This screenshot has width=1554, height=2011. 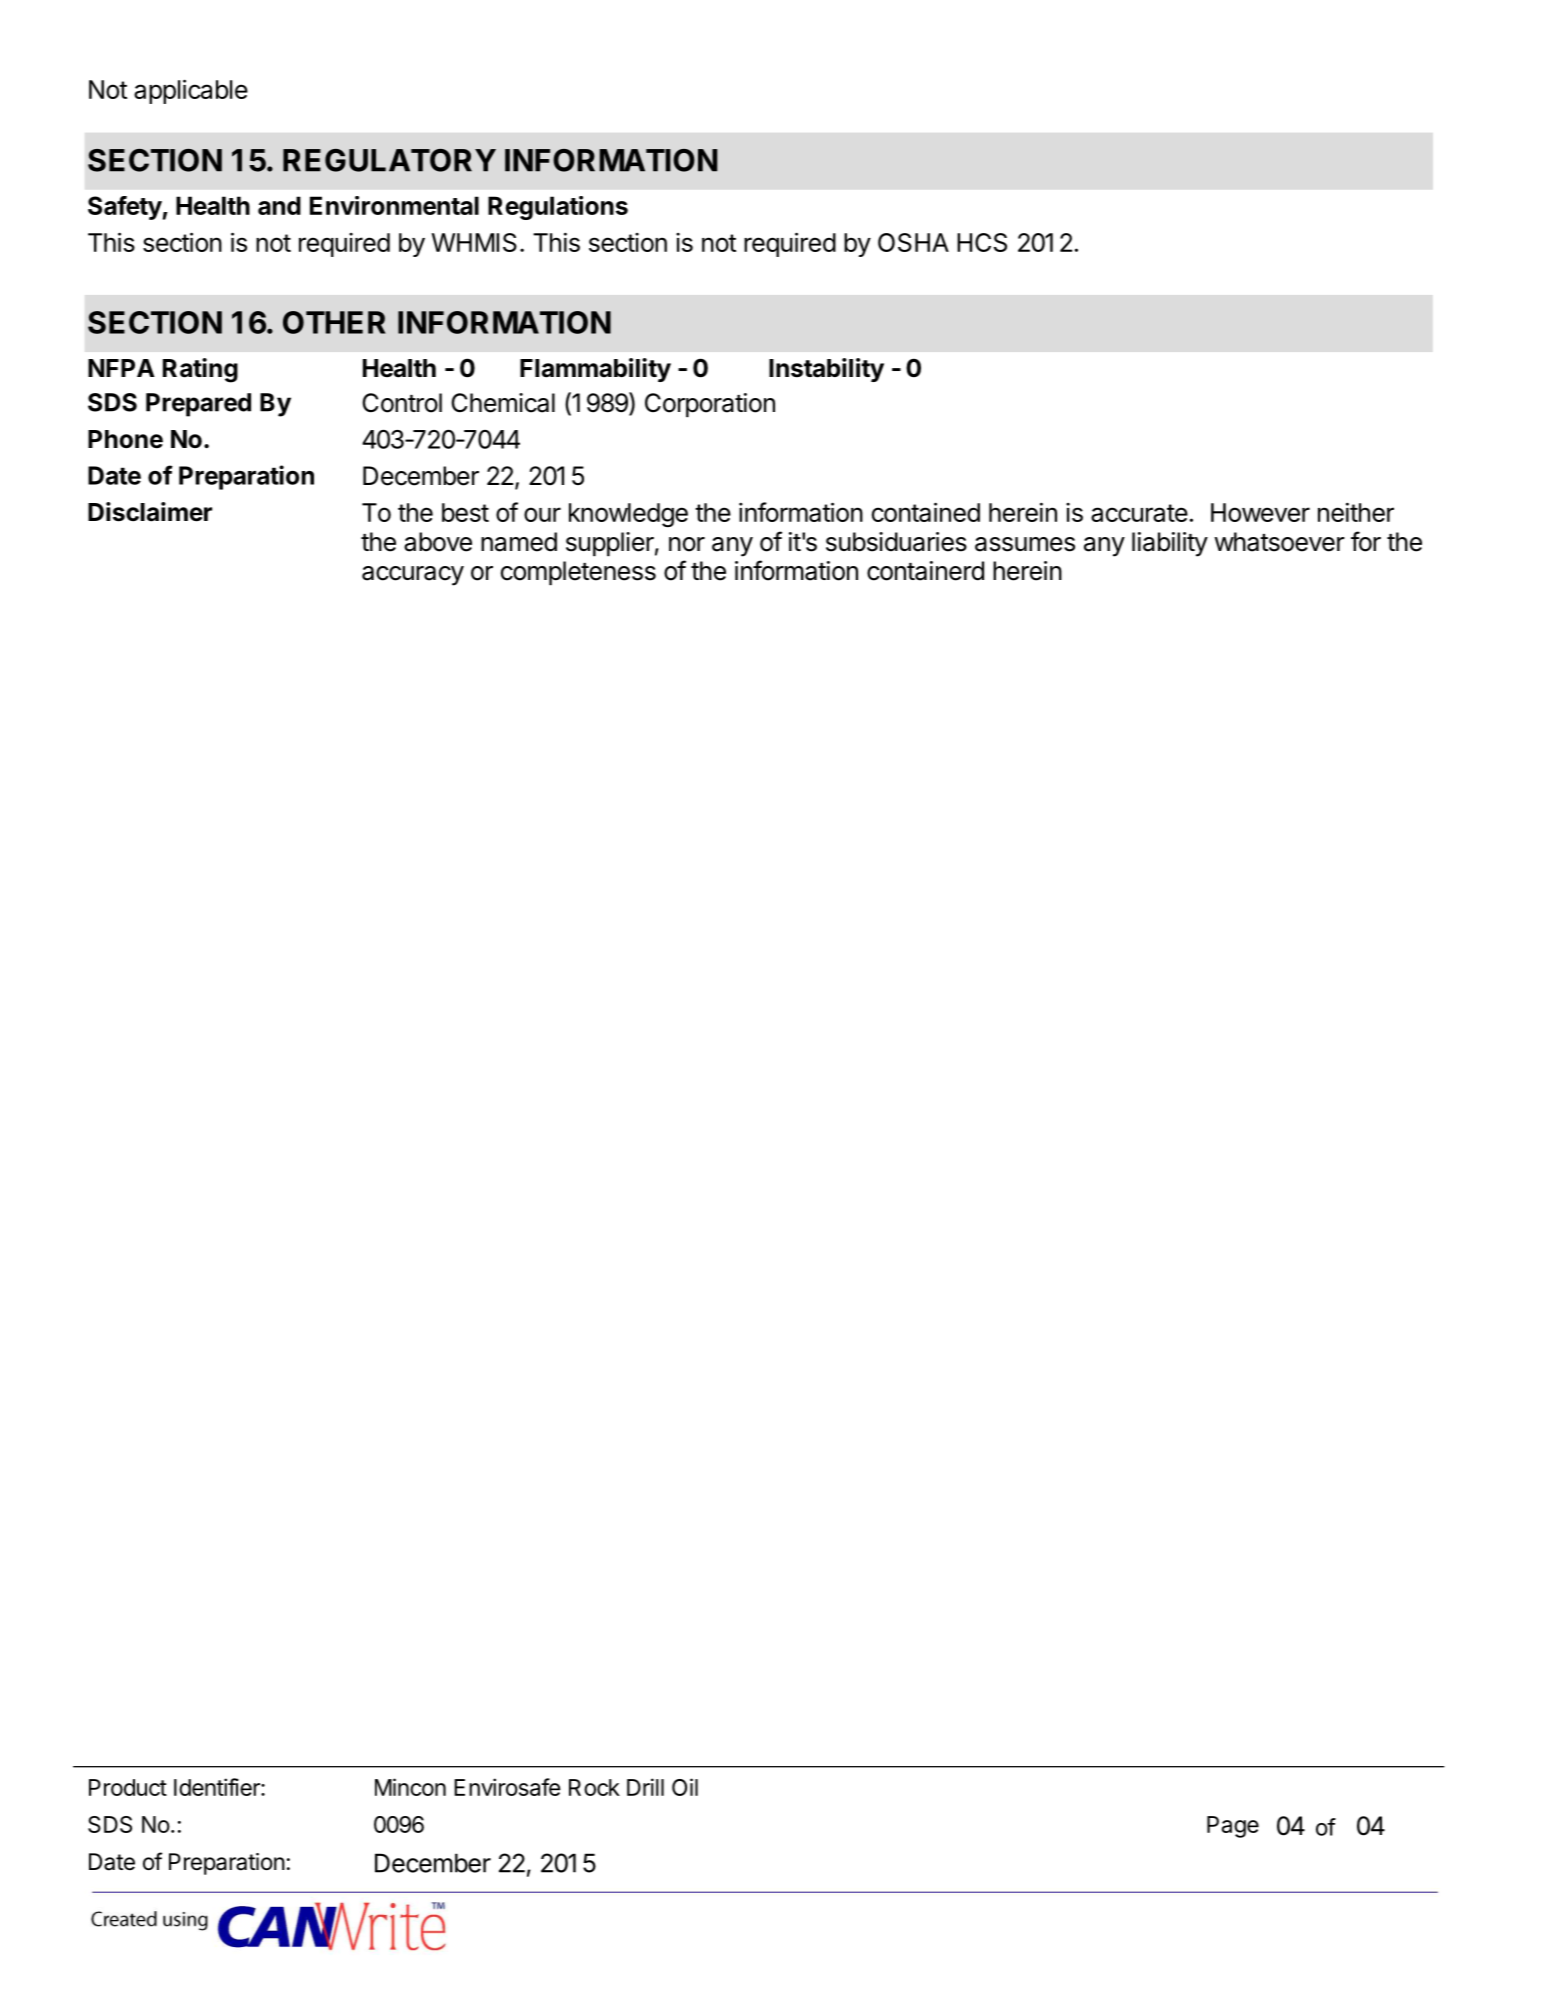 I want to click on Identifier, so click(x=218, y=1787).
